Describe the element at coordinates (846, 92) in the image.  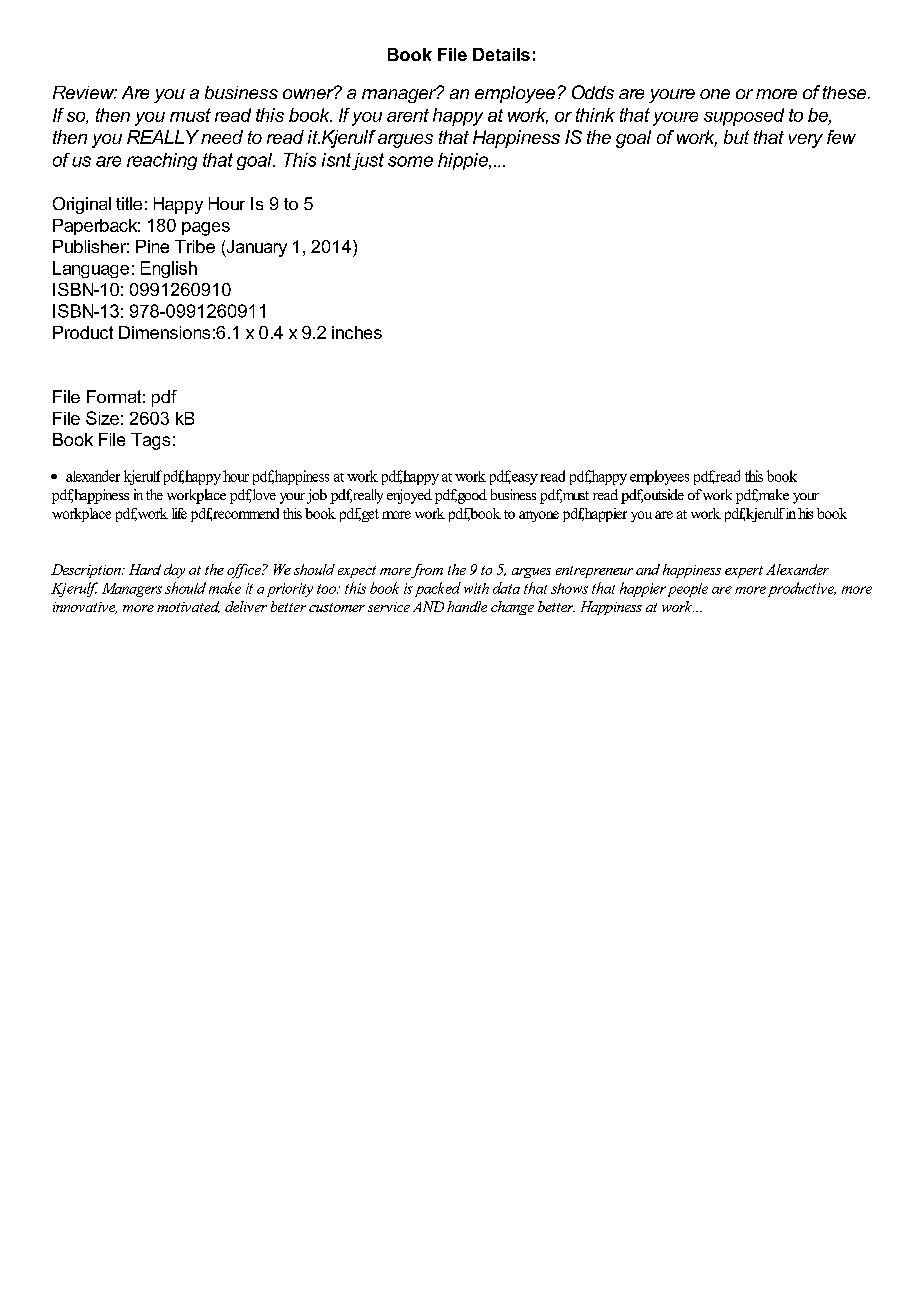
I see `these` at that location.
